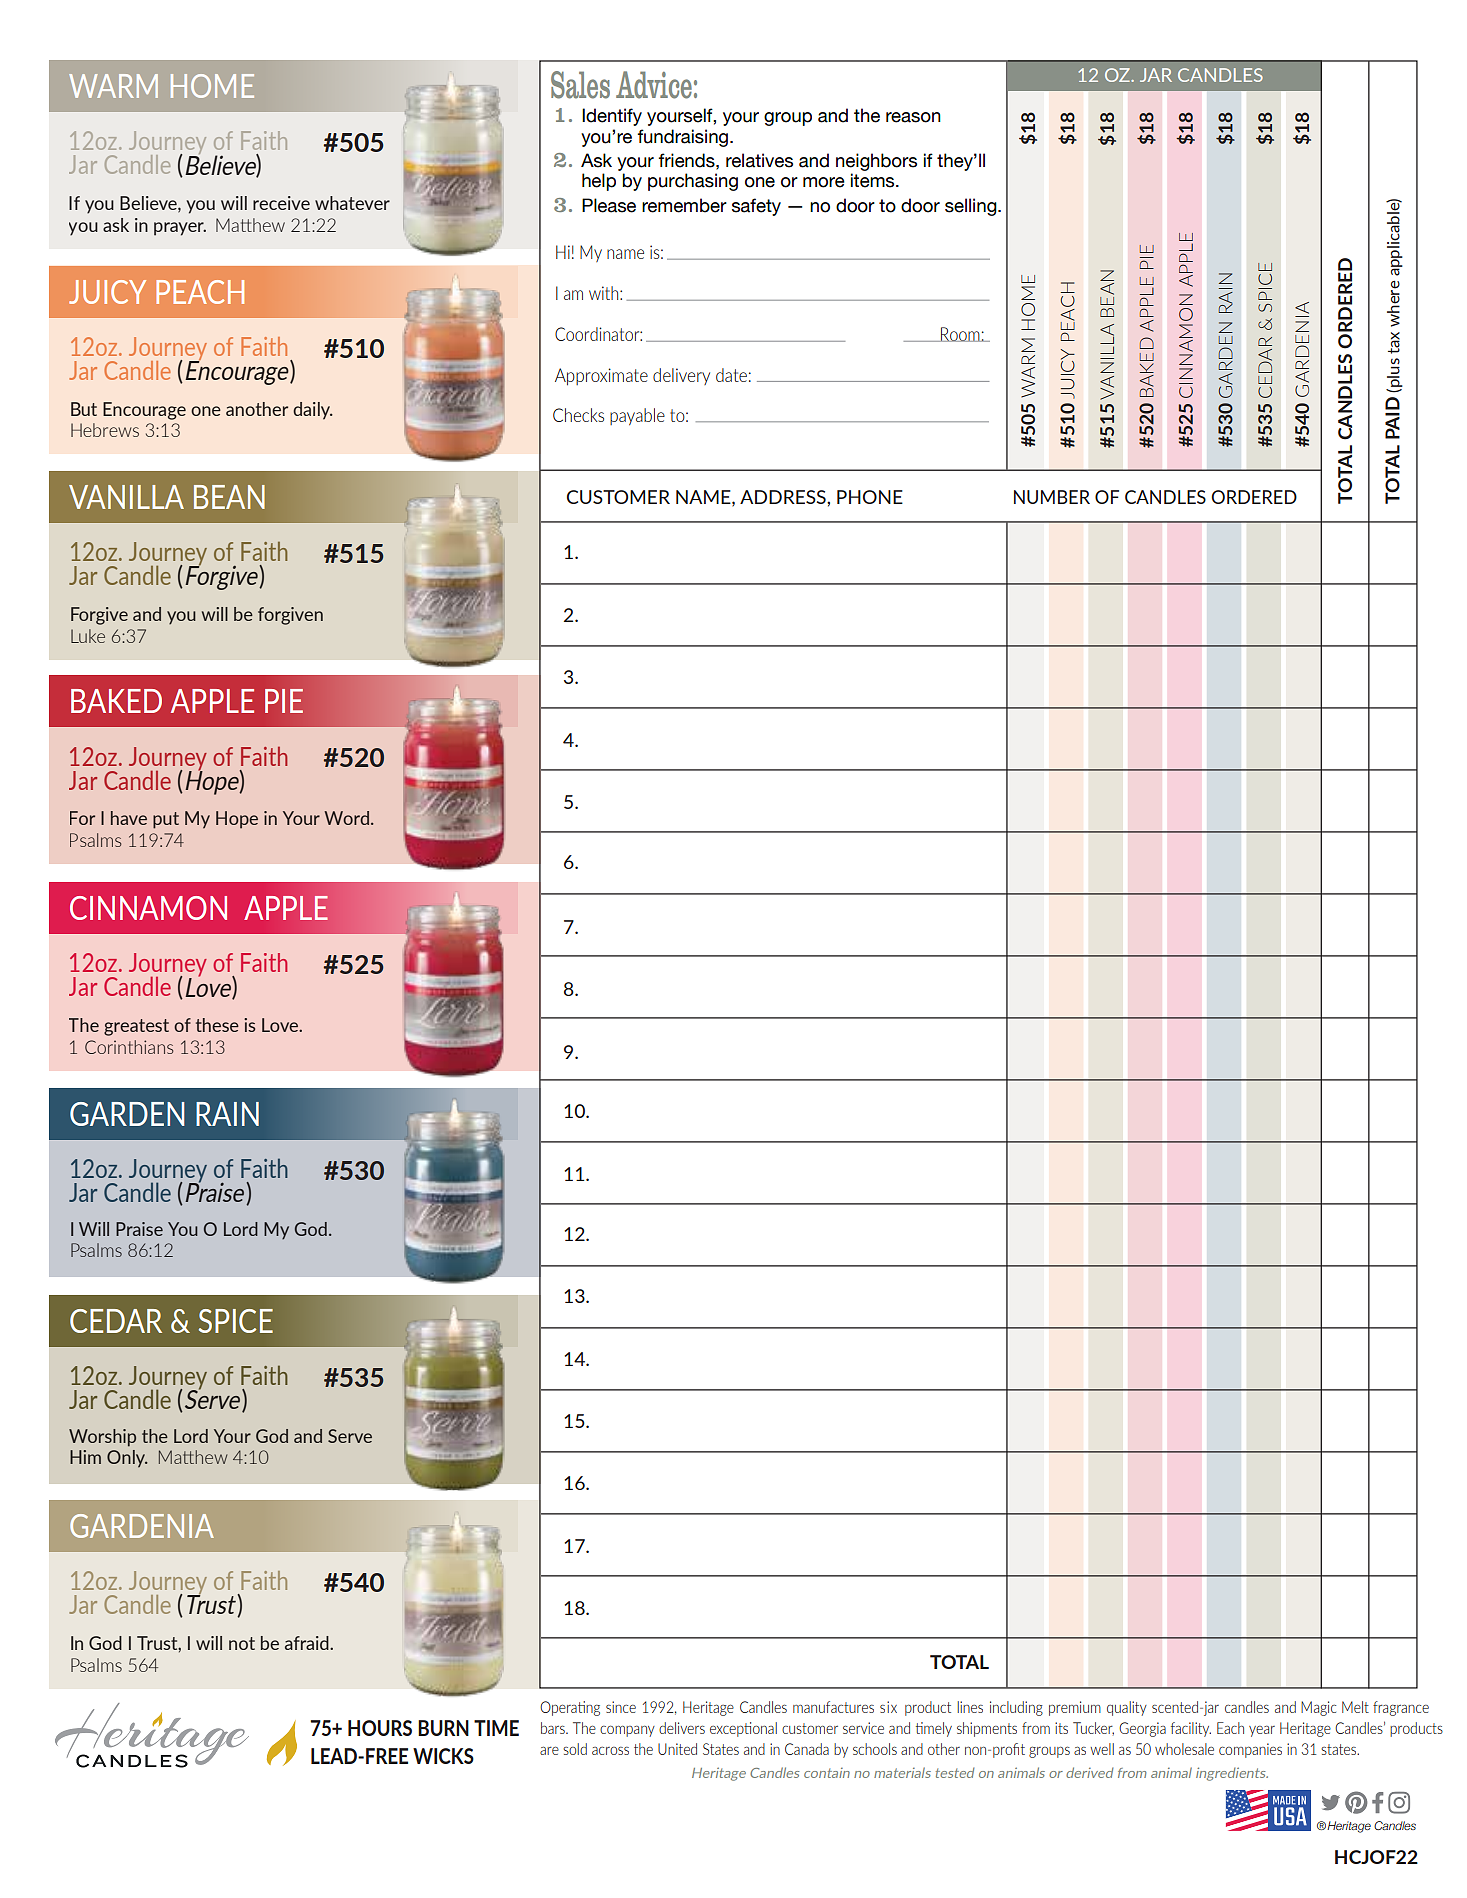 This image has width=1467, height=1898. What do you see at coordinates (346, 818) in the image?
I see `Word` at bounding box center [346, 818].
